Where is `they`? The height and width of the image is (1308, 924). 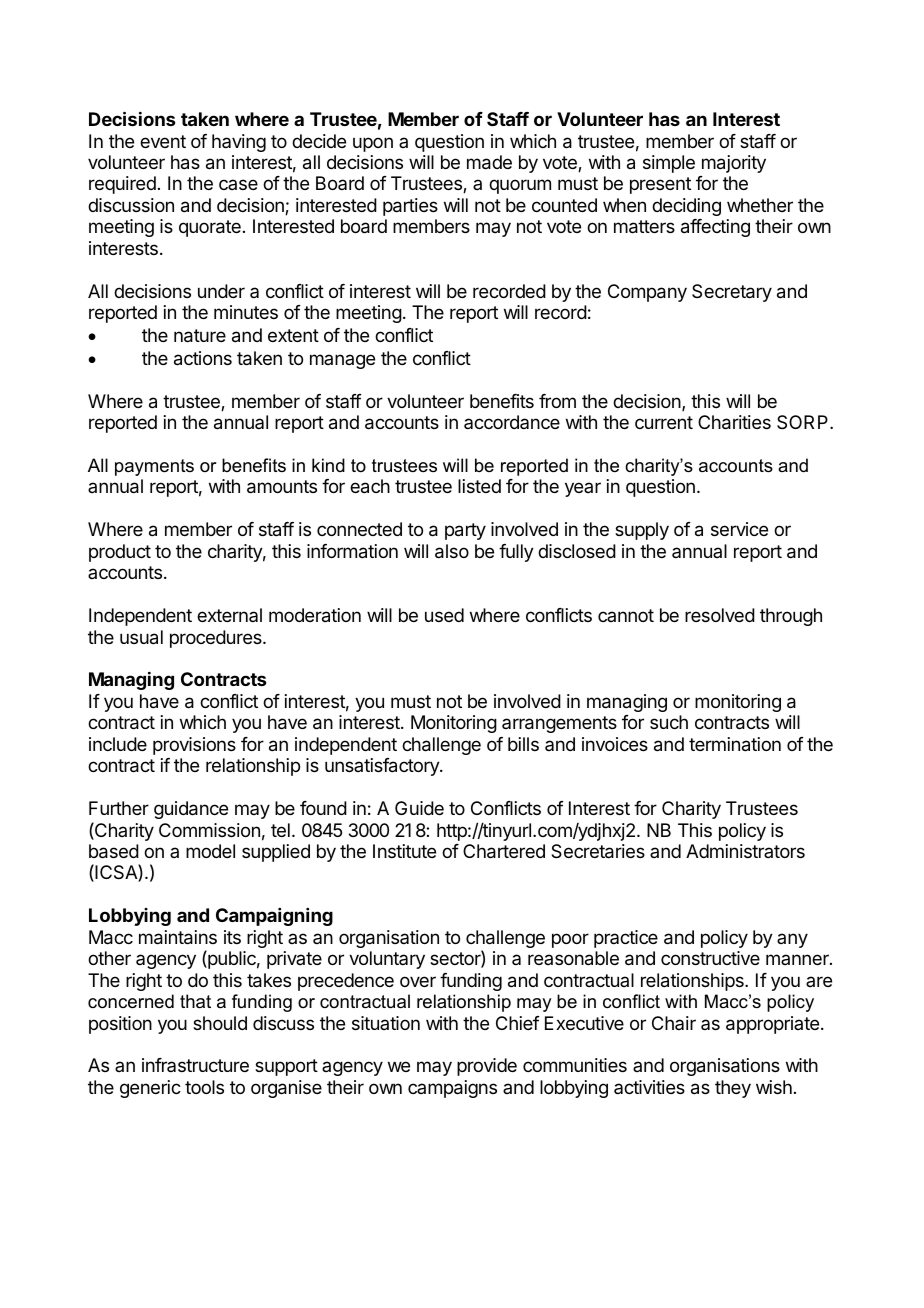 they is located at coordinates (733, 1089).
